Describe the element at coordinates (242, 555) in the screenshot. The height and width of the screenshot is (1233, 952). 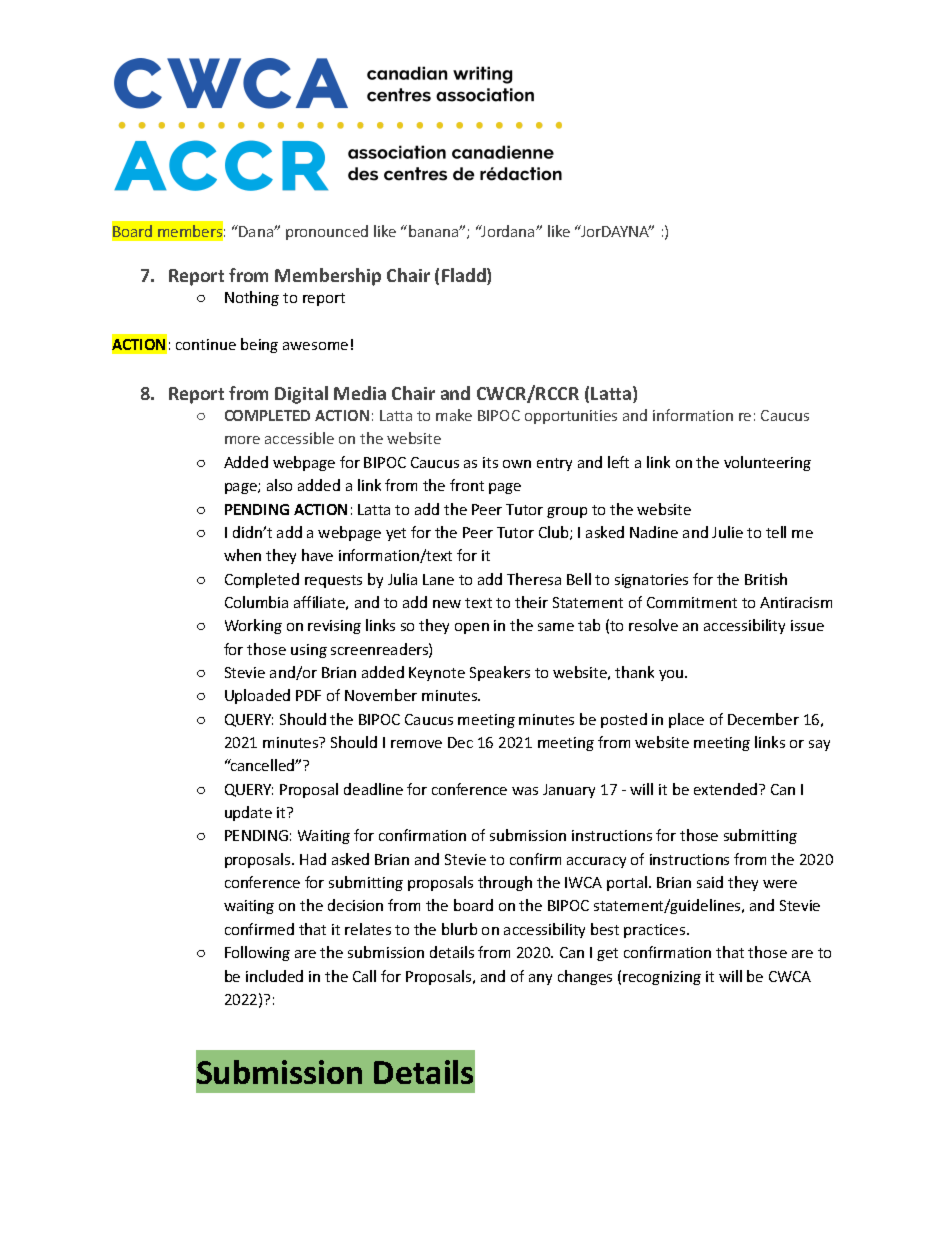
I see `when` at that location.
